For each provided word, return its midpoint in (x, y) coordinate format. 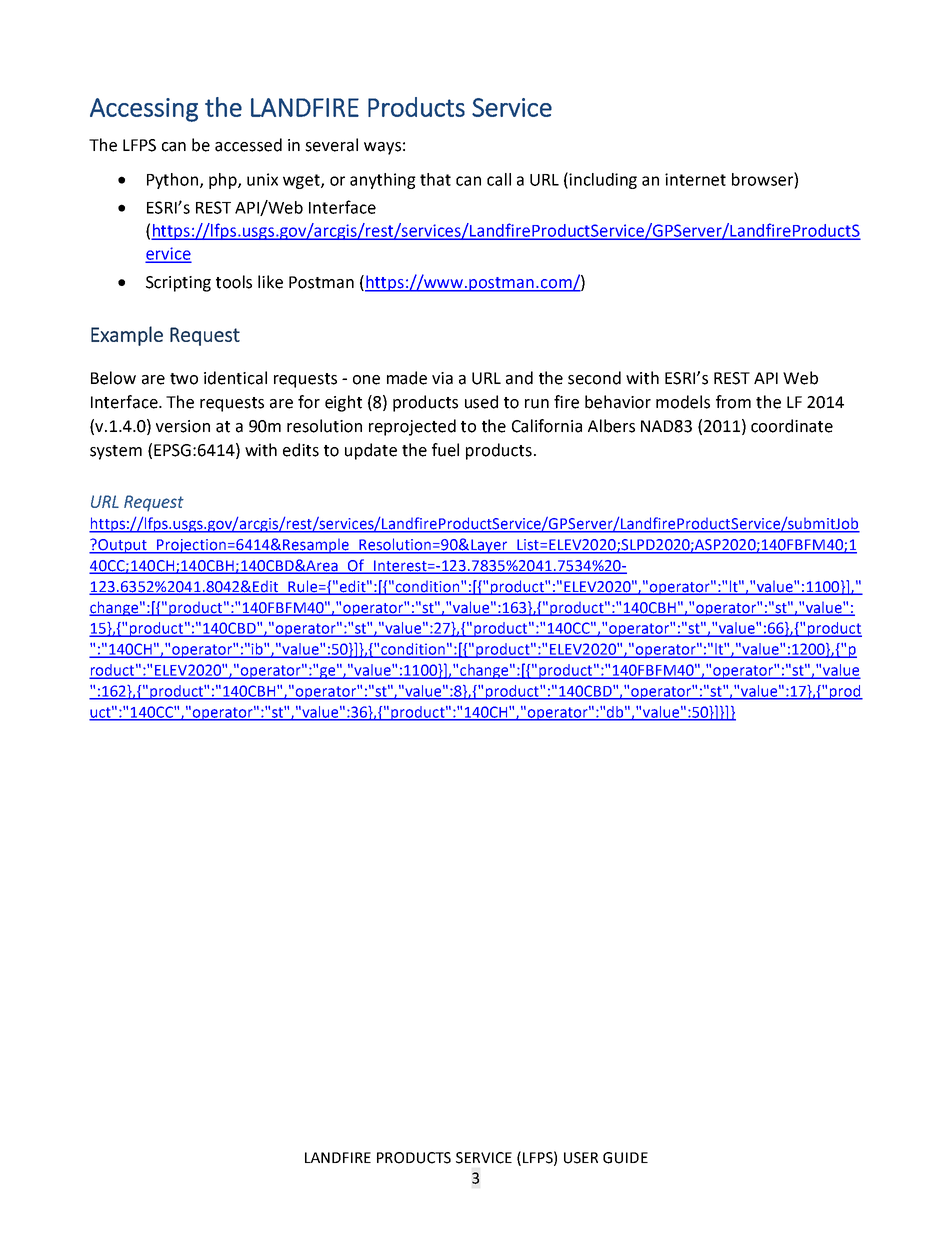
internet (695, 179)
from (733, 402)
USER (581, 1158)
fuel (445, 450)
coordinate (792, 426)
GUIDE (625, 1158)
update (371, 451)
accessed (248, 145)
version (183, 426)
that (435, 179)
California (547, 426)
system (116, 452)
